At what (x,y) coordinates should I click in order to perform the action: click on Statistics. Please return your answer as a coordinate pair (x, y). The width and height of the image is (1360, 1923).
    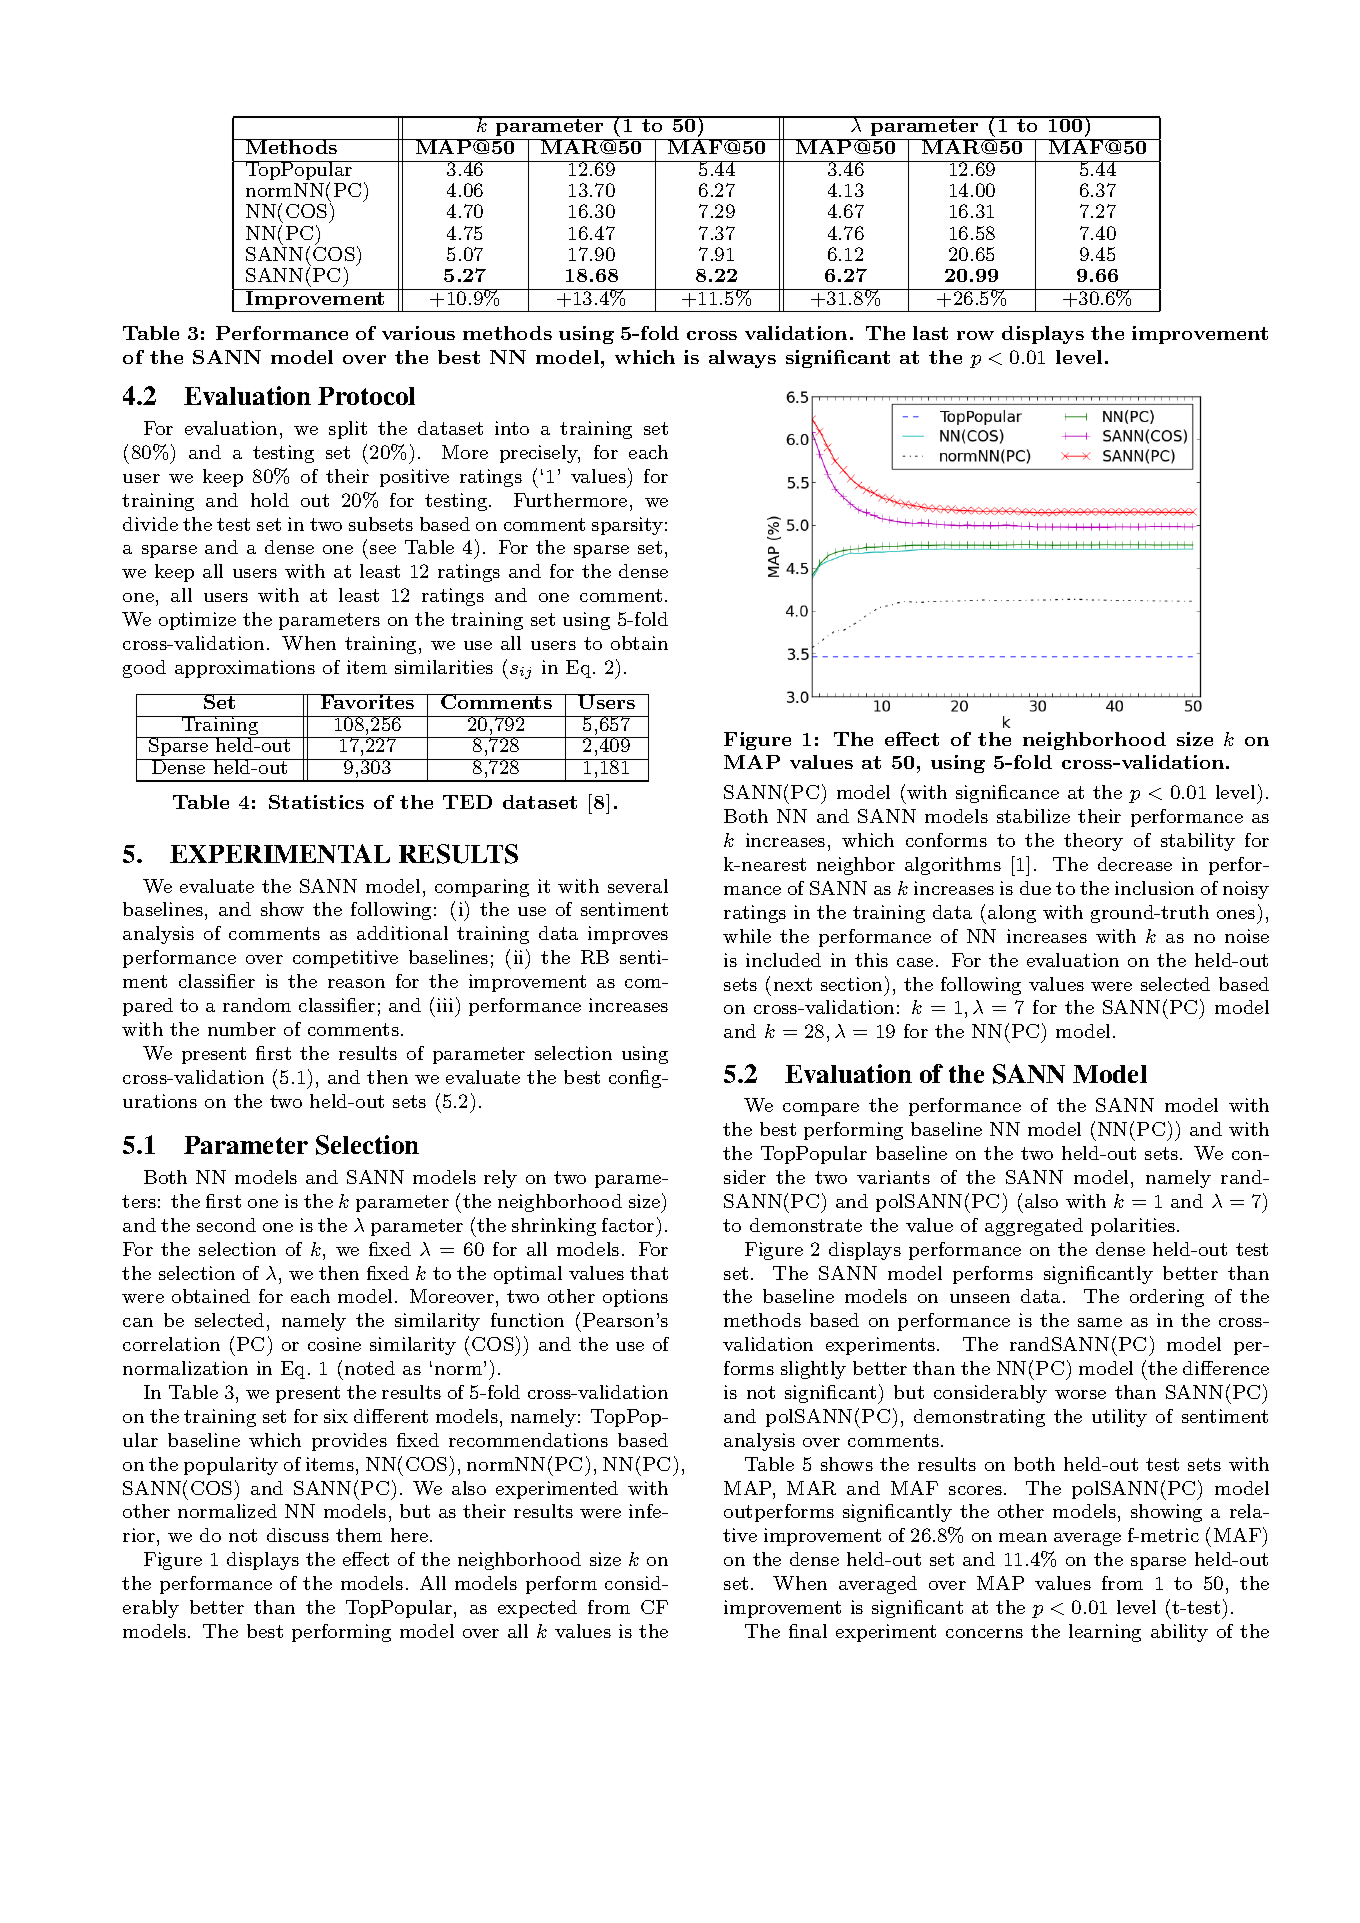
    Looking at the image, I should click on (316, 802).
